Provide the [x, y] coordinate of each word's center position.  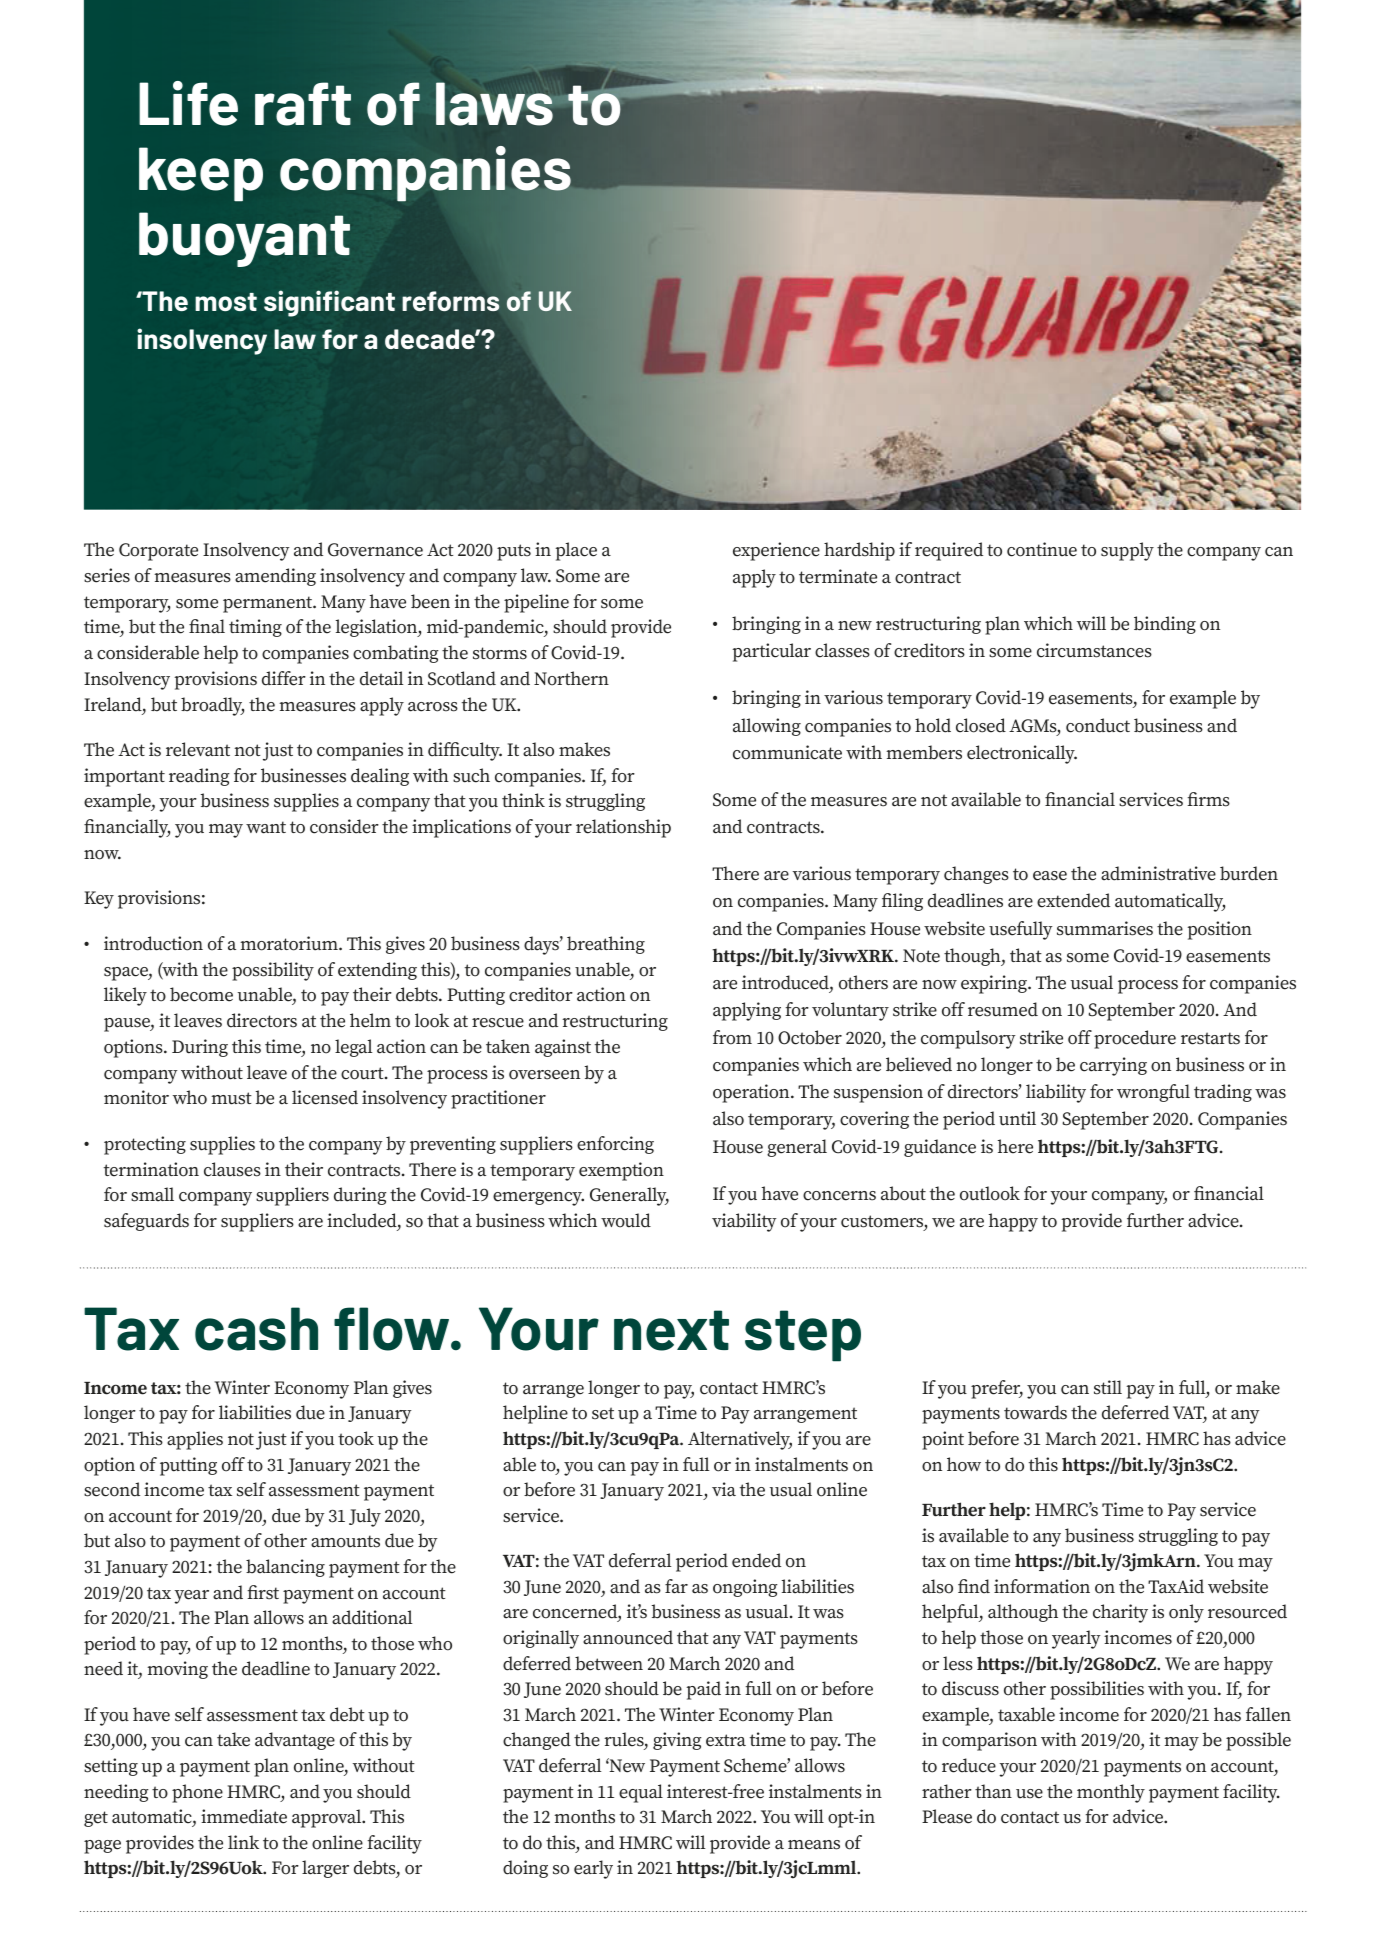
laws [496, 104]
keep [201, 174]
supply [1127, 551]
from [732, 1037]
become [201, 994]
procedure [1135, 1039]
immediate [244, 1816]
